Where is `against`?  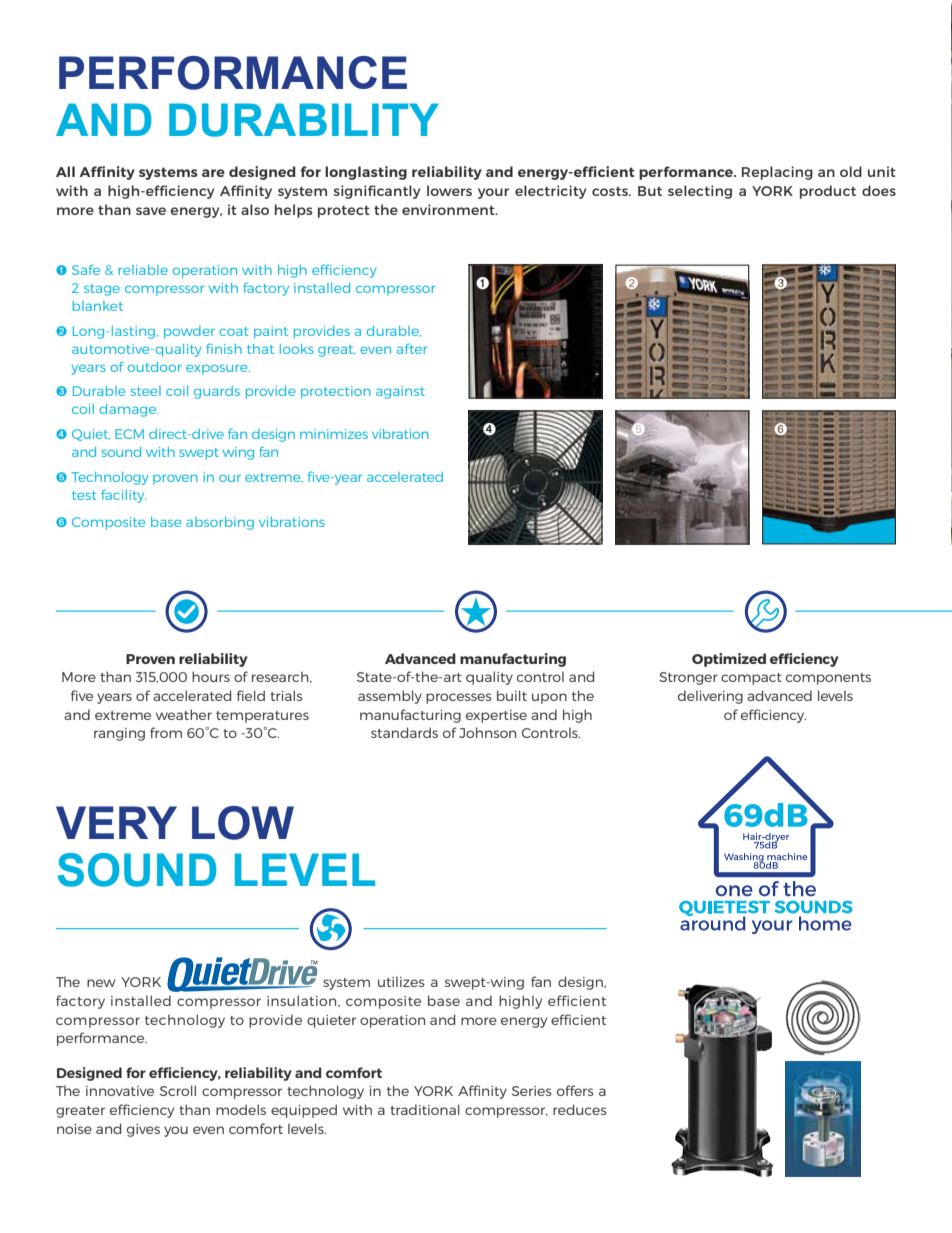
against is located at coordinates (400, 392).
